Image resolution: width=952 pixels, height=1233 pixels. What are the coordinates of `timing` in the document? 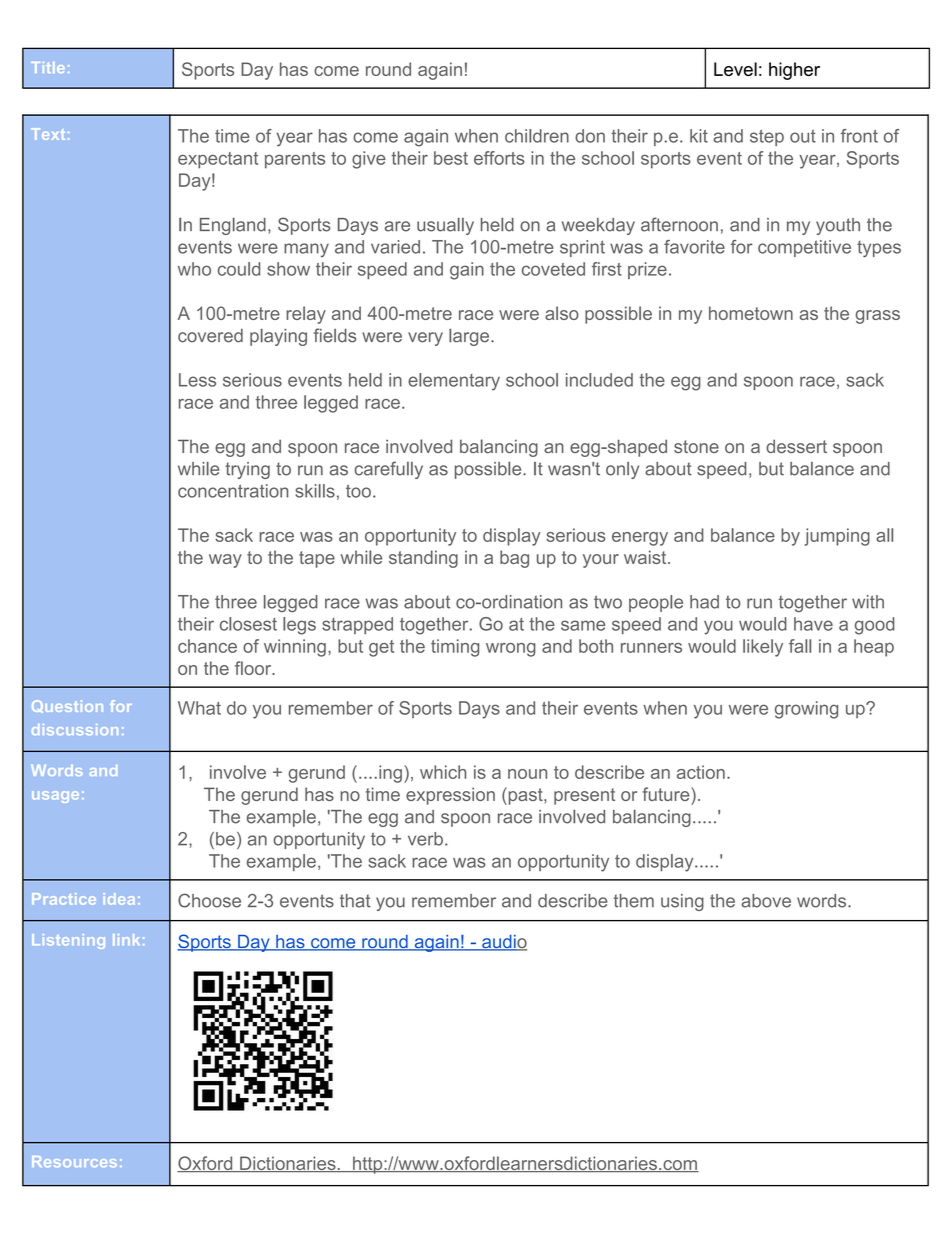 It's located at (455, 648).
